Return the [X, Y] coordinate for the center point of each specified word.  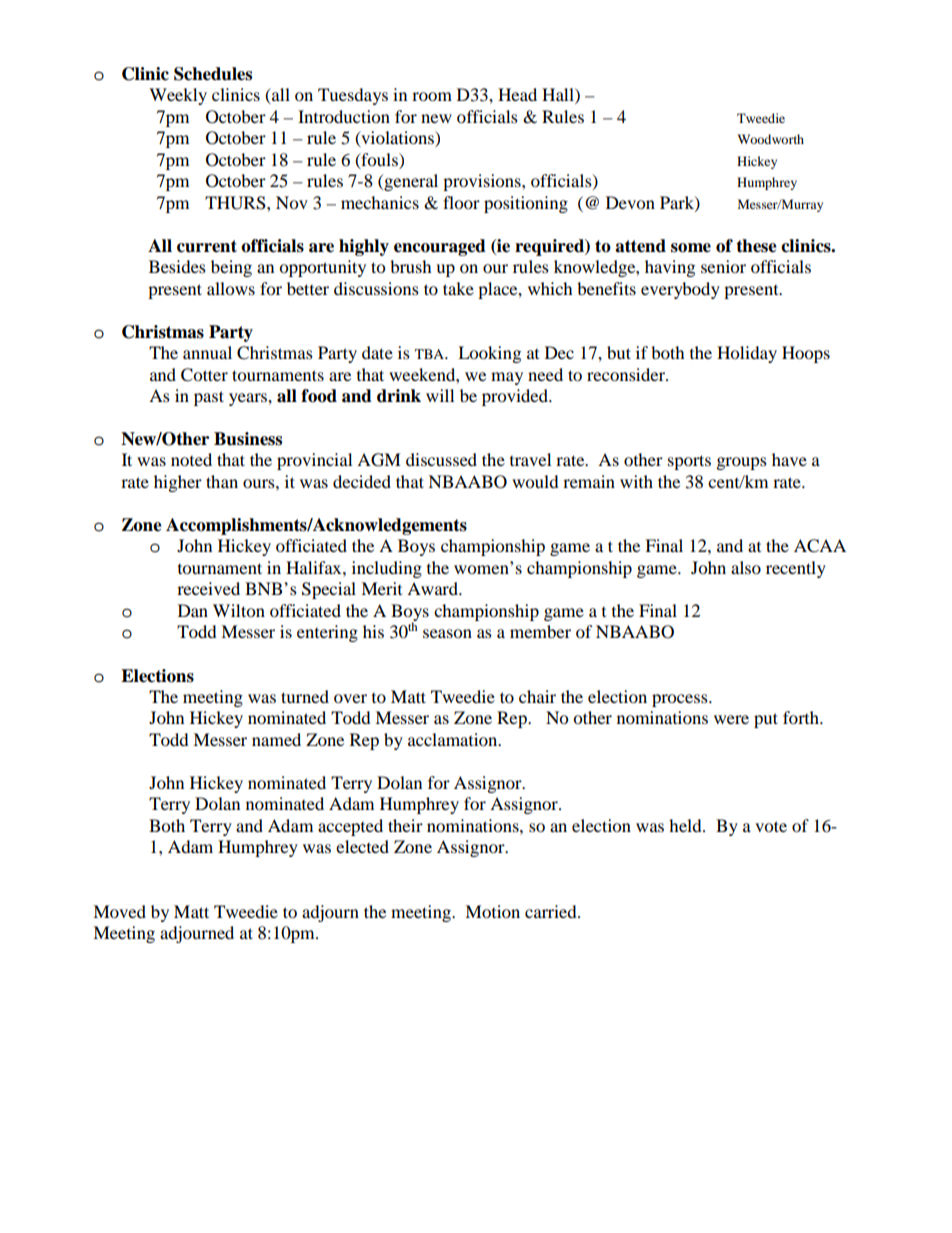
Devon [630, 202]
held [686, 825]
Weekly [178, 96]
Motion [492, 911]
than [222, 481]
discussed [441, 459]
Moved [119, 911]
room [432, 96]
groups [742, 463]
